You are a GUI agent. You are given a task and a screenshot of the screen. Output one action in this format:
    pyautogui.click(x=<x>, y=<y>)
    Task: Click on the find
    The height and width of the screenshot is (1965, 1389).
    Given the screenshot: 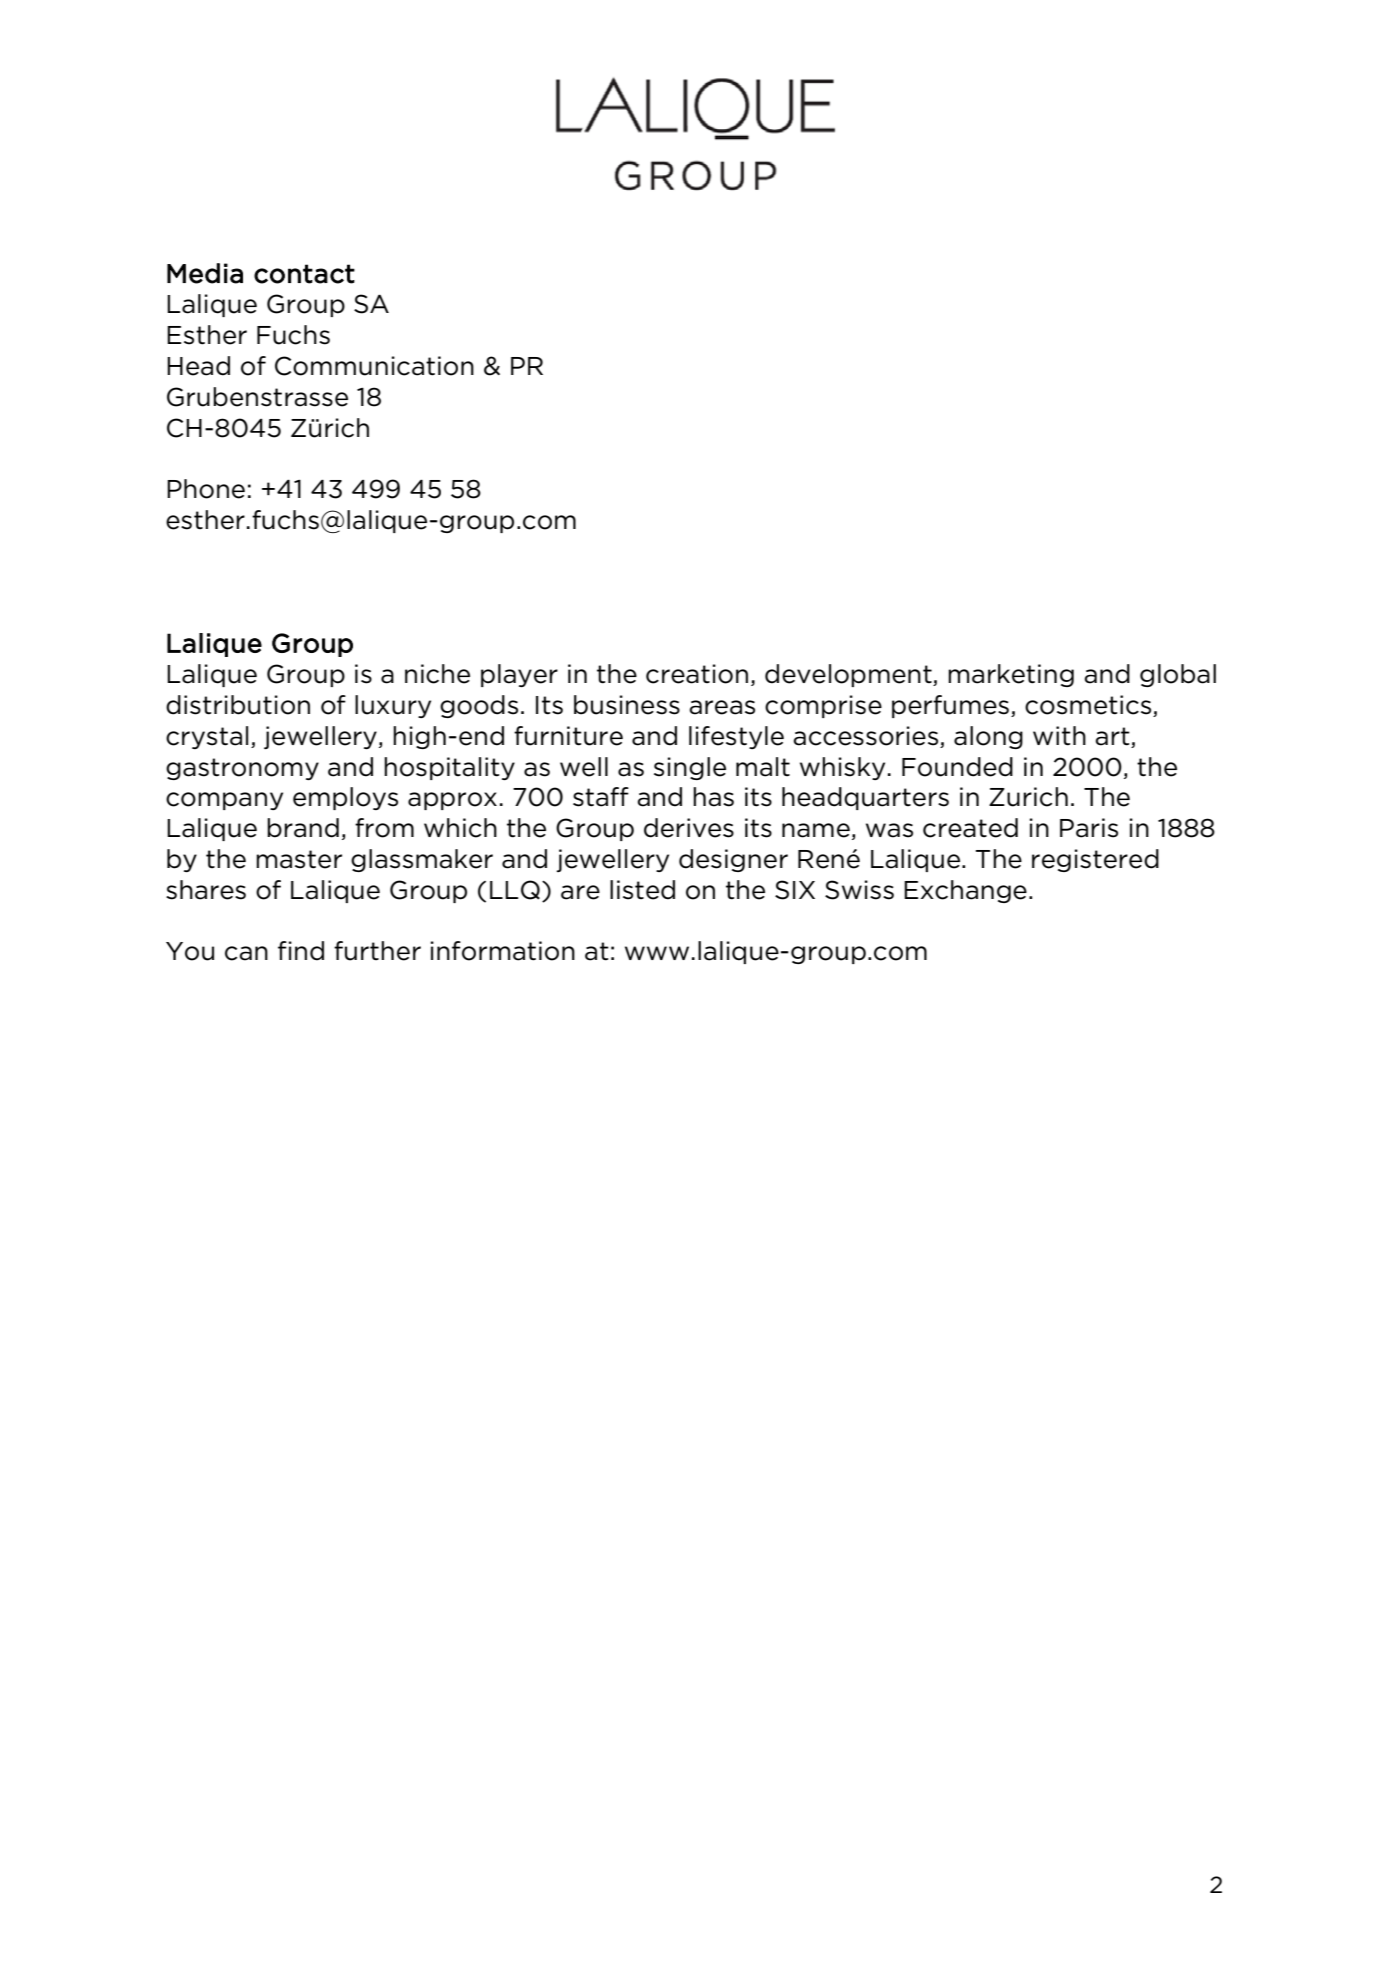 What is the action you would take?
    pyautogui.click(x=301, y=951)
